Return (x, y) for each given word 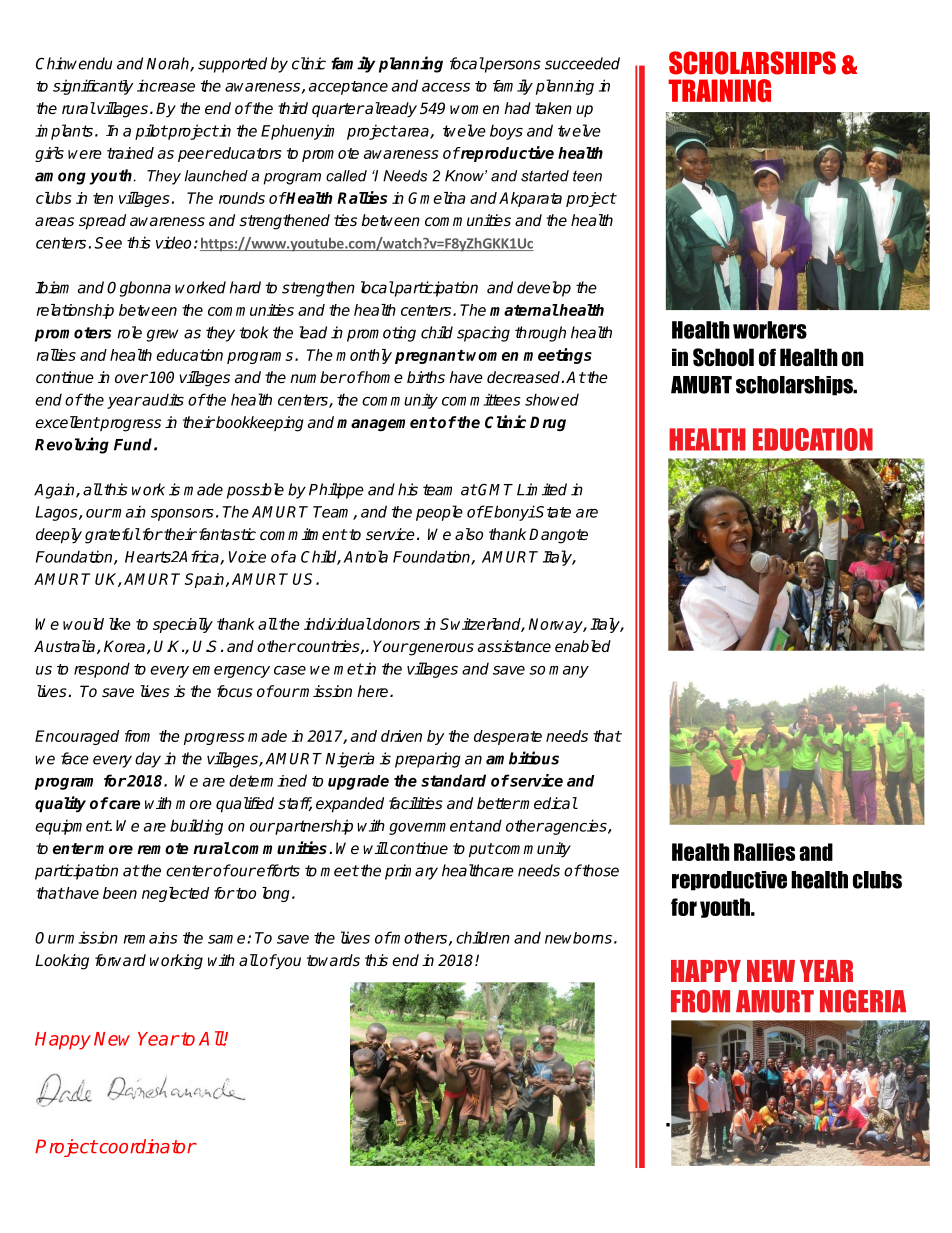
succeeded (582, 63)
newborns (578, 938)
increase (166, 85)
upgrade (358, 782)
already (390, 110)
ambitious (522, 758)
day (148, 760)
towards (333, 960)
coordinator (146, 1146)
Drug (548, 423)
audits (162, 399)
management (387, 424)
